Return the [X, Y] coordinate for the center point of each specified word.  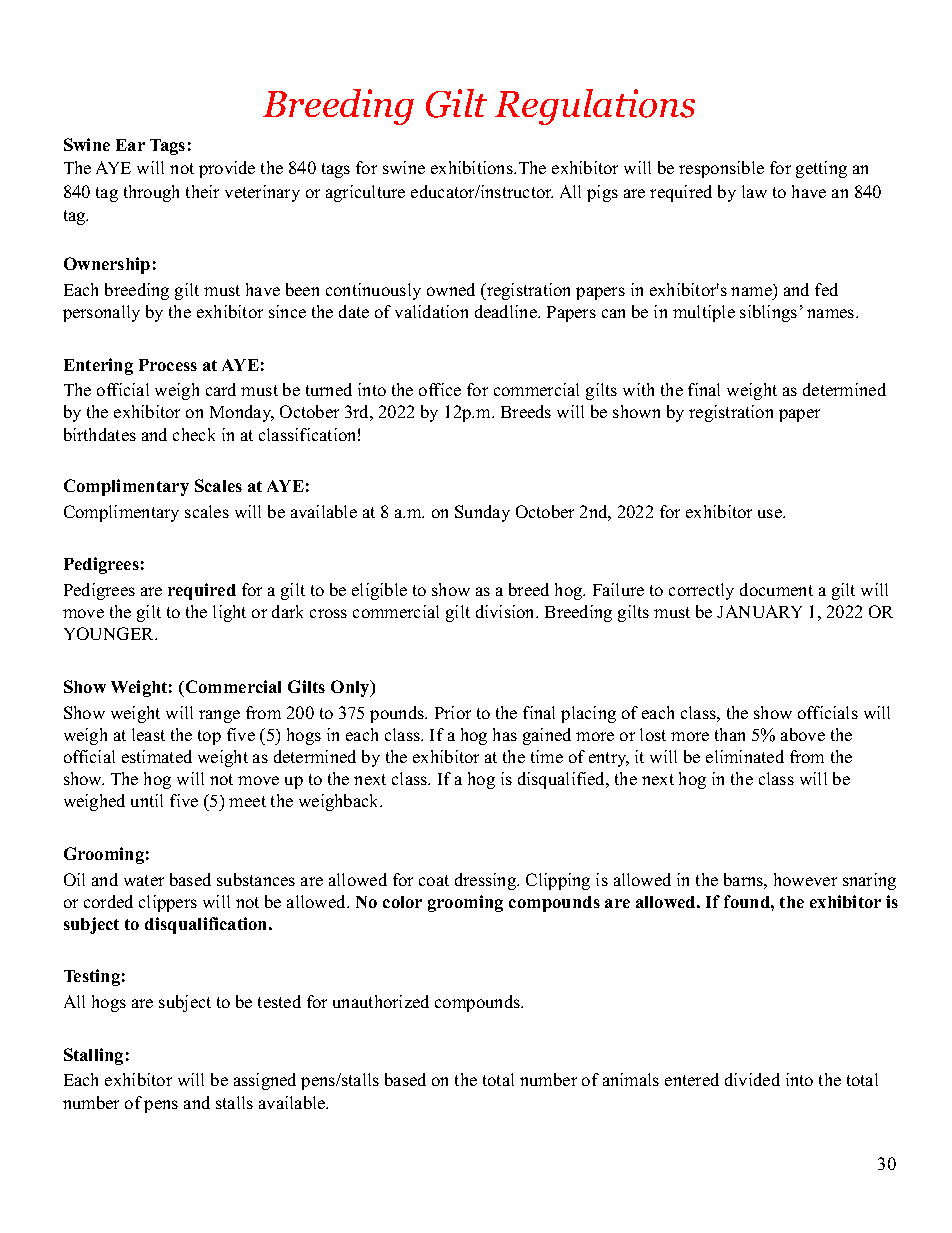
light [229, 613]
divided [752, 1079]
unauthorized [381, 1001]
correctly [701, 591]
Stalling [93, 1056]
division [506, 611]
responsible [721, 169]
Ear [130, 145]
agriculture [365, 193]
